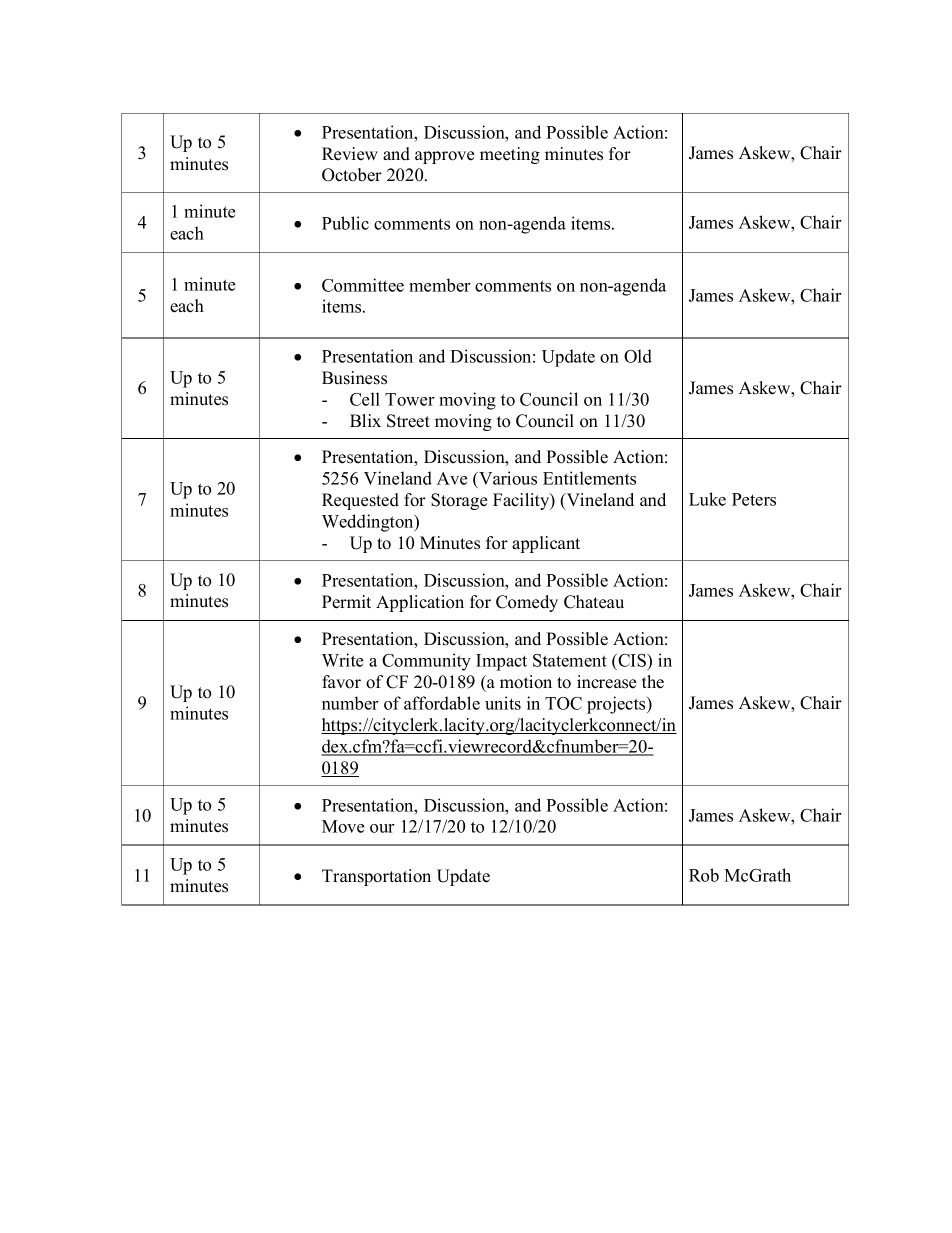  Describe the element at coordinates (617, 705) in the screenshot. I see `projects` at that location.
